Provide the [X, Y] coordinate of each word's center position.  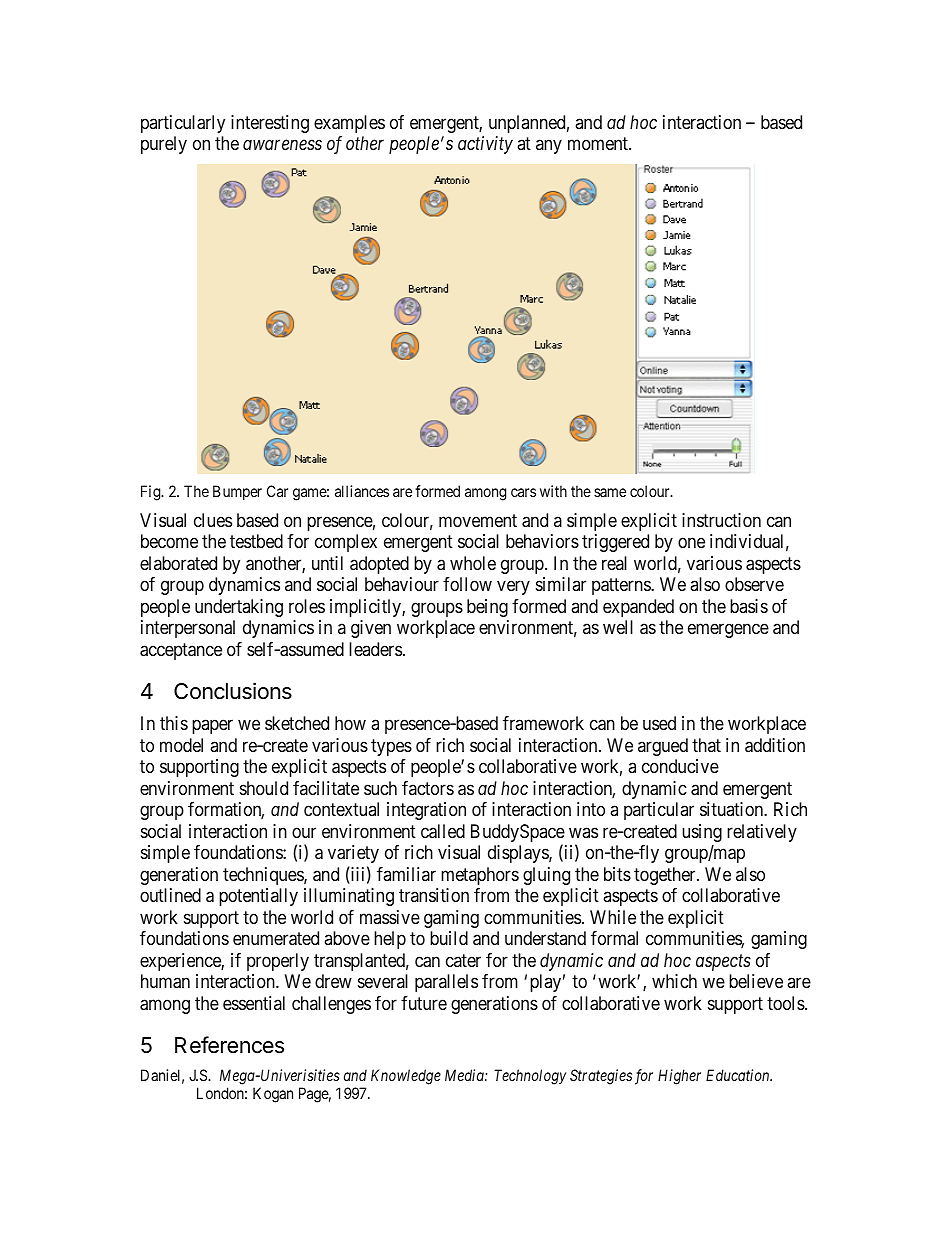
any [549, 147]
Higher [679, 1077]
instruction [721, 520]
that [706, 745]
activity [485, 145]
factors [428, 788]
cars [523, 492]
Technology [530, 1077]
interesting [270, 124]
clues [213, 520]
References [229, 1045]
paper [212, 727]
